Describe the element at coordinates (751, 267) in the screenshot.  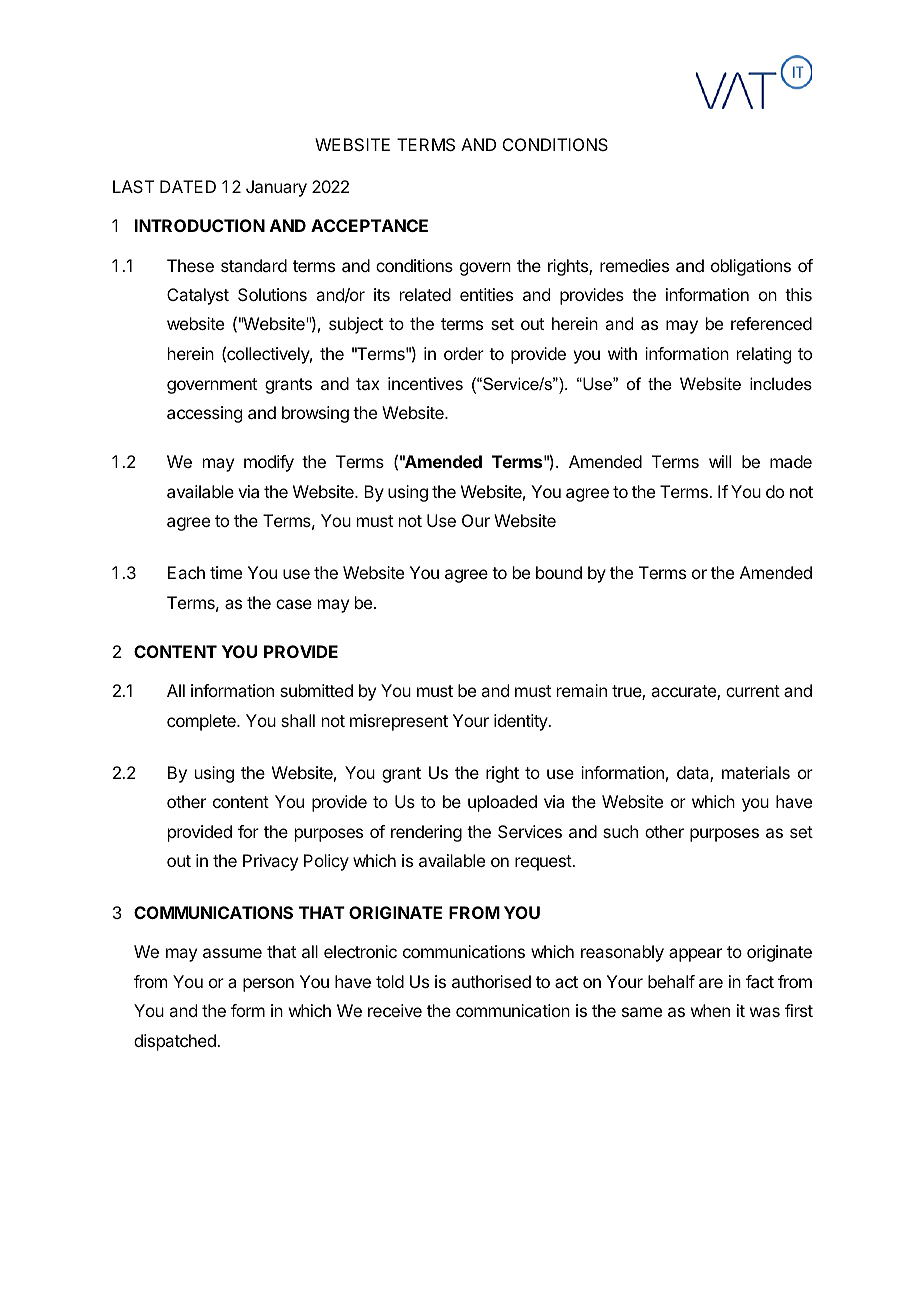
I see `obligations` at that location.
